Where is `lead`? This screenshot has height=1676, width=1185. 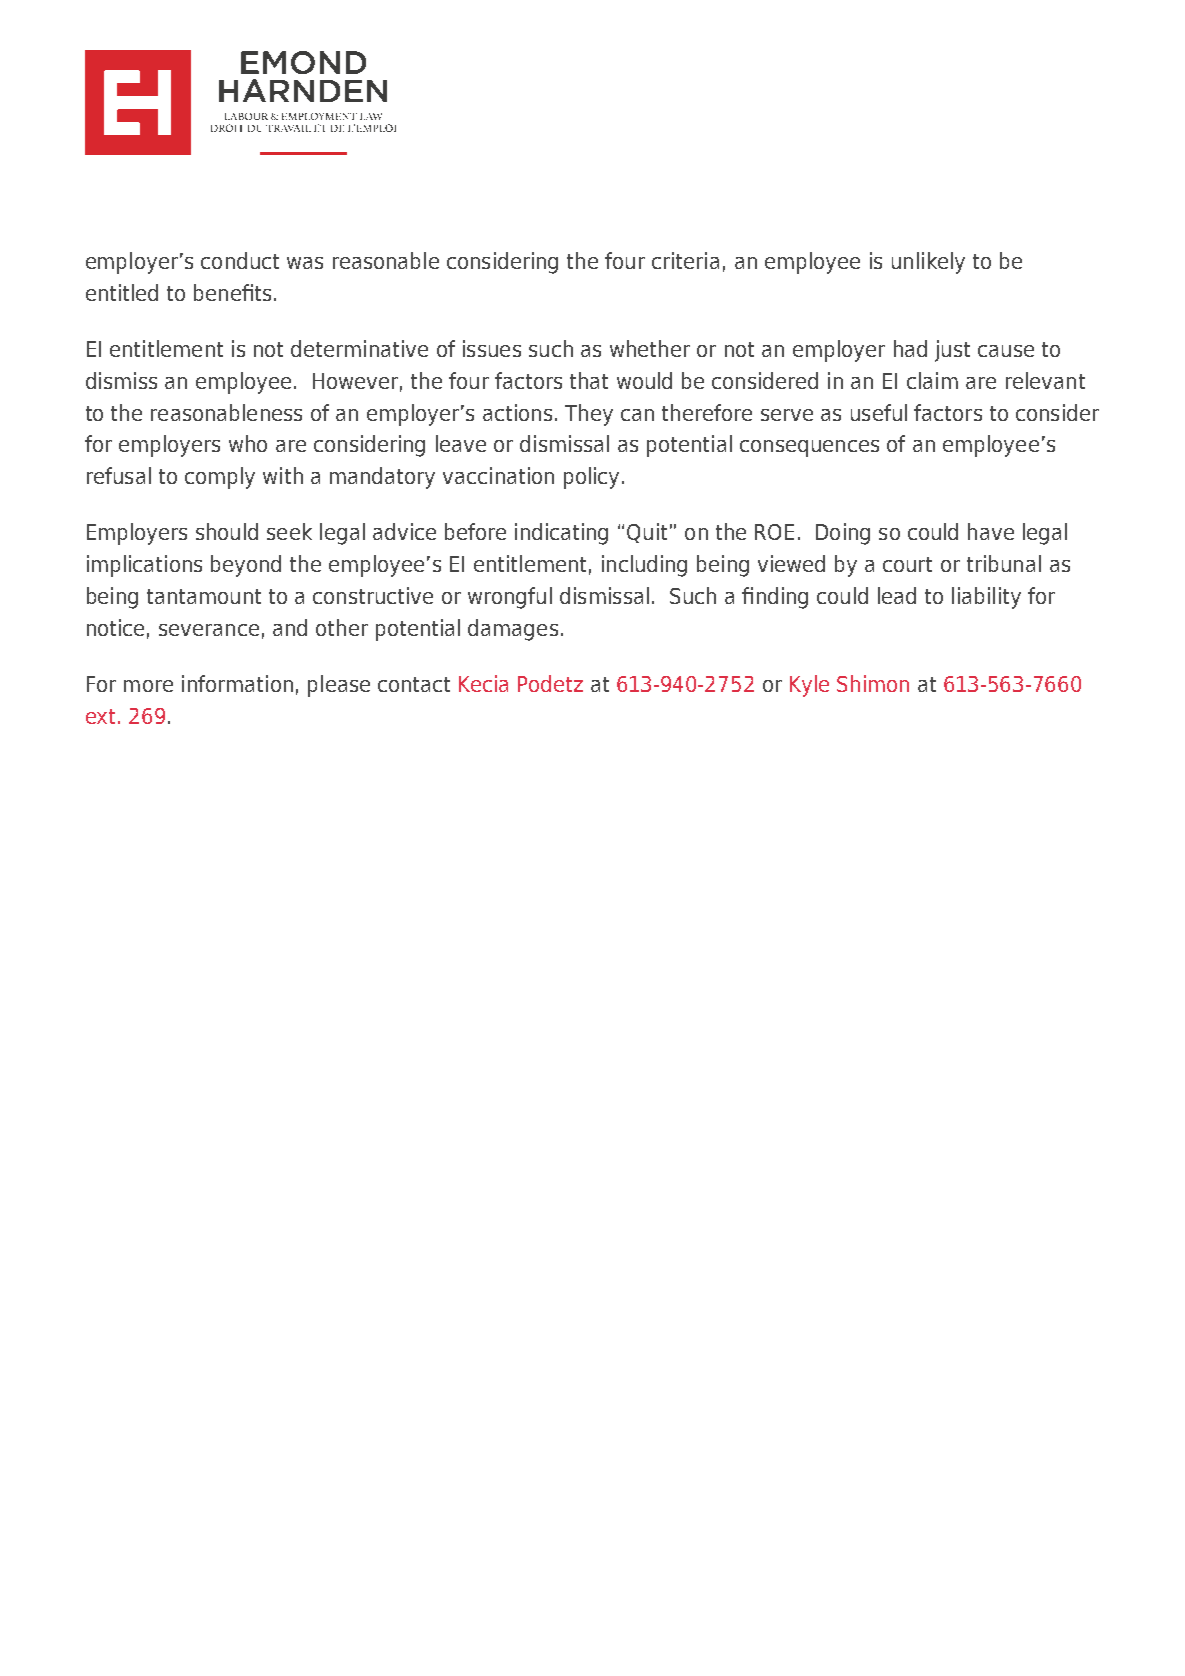
lead is located at coordinates (897, 595).
